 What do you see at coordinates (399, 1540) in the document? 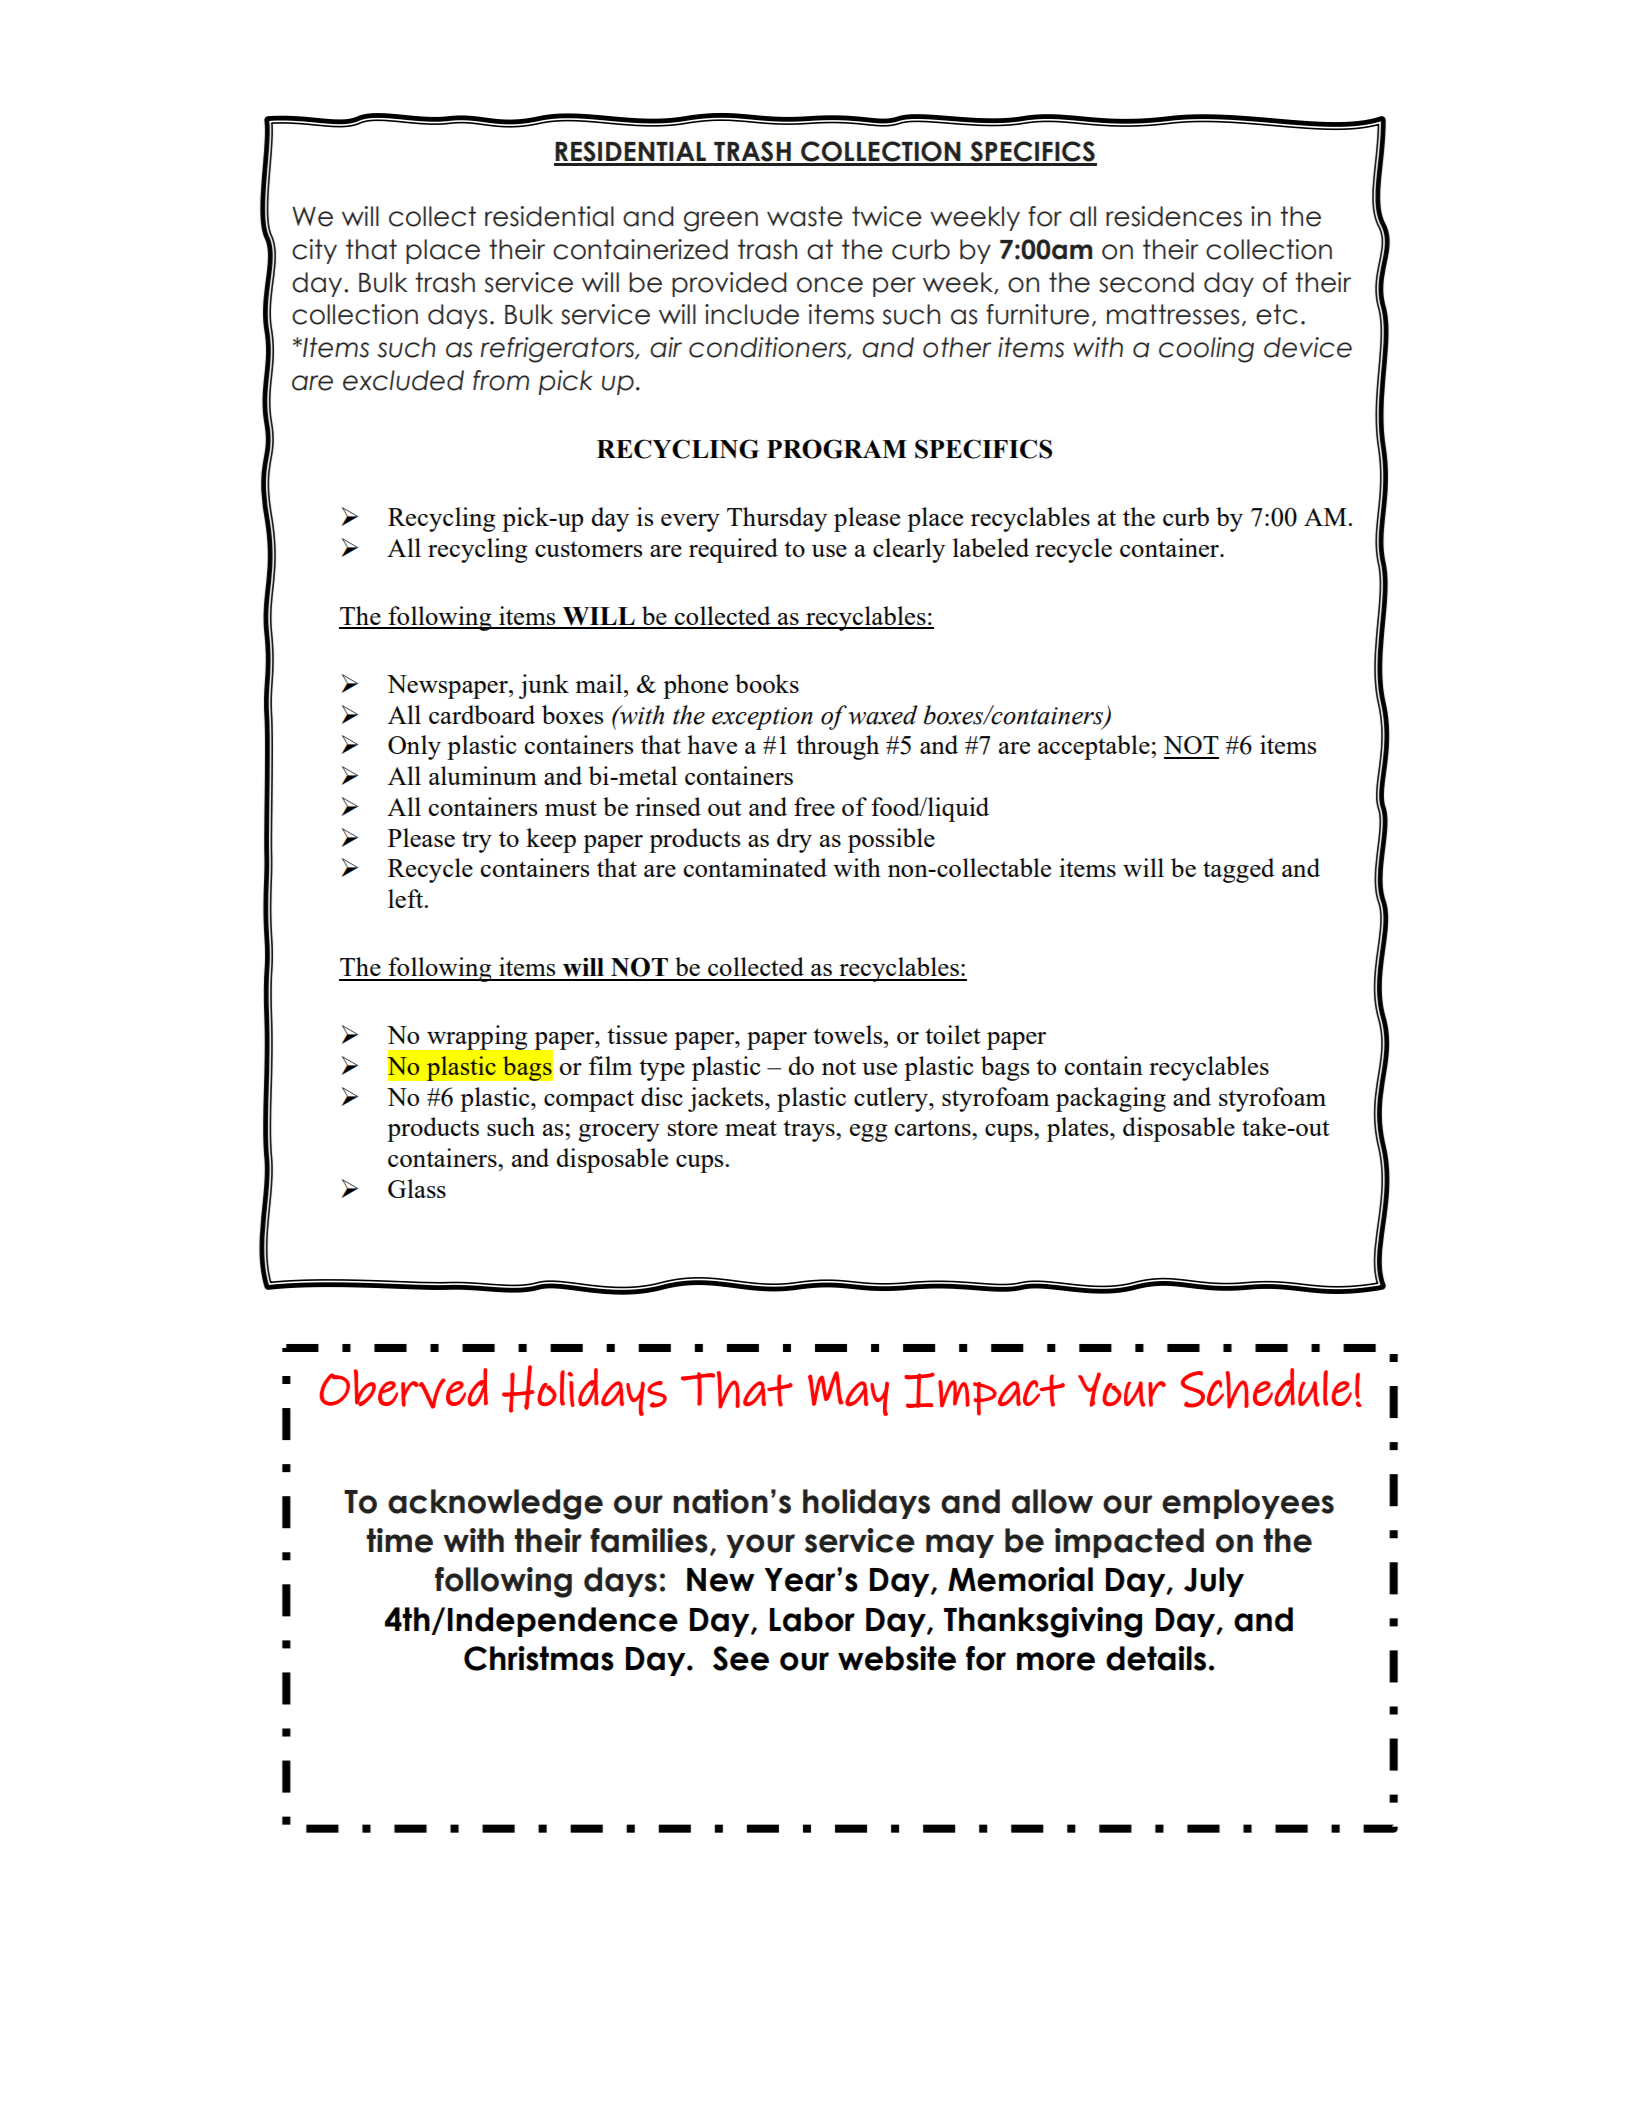
I see `time` at bounding box center [399, 1540].
